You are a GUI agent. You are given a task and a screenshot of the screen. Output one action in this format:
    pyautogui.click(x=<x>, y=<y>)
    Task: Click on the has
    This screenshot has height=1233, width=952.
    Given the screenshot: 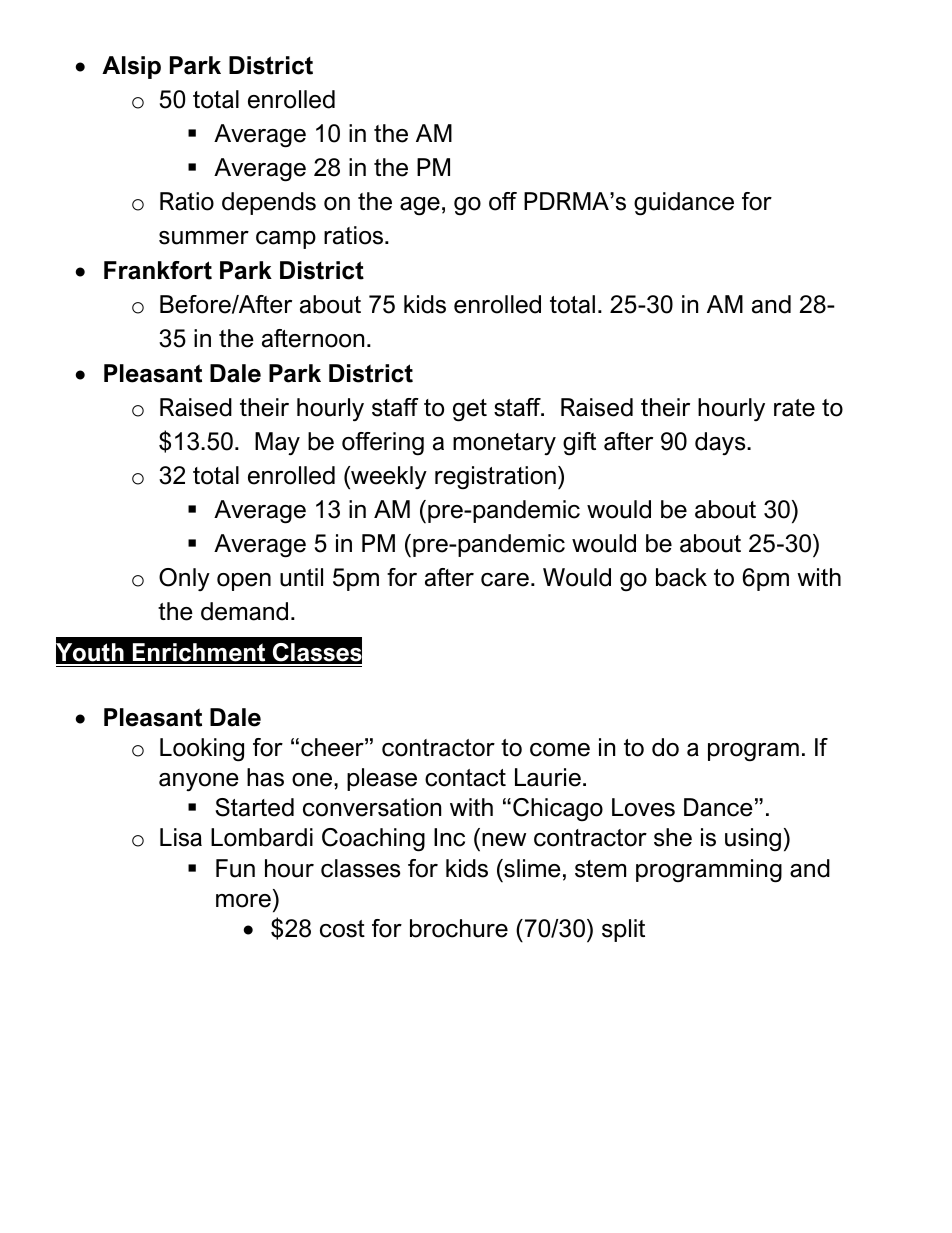 What is the action you would take?
    pyautogui.click(x=265, y=777)
